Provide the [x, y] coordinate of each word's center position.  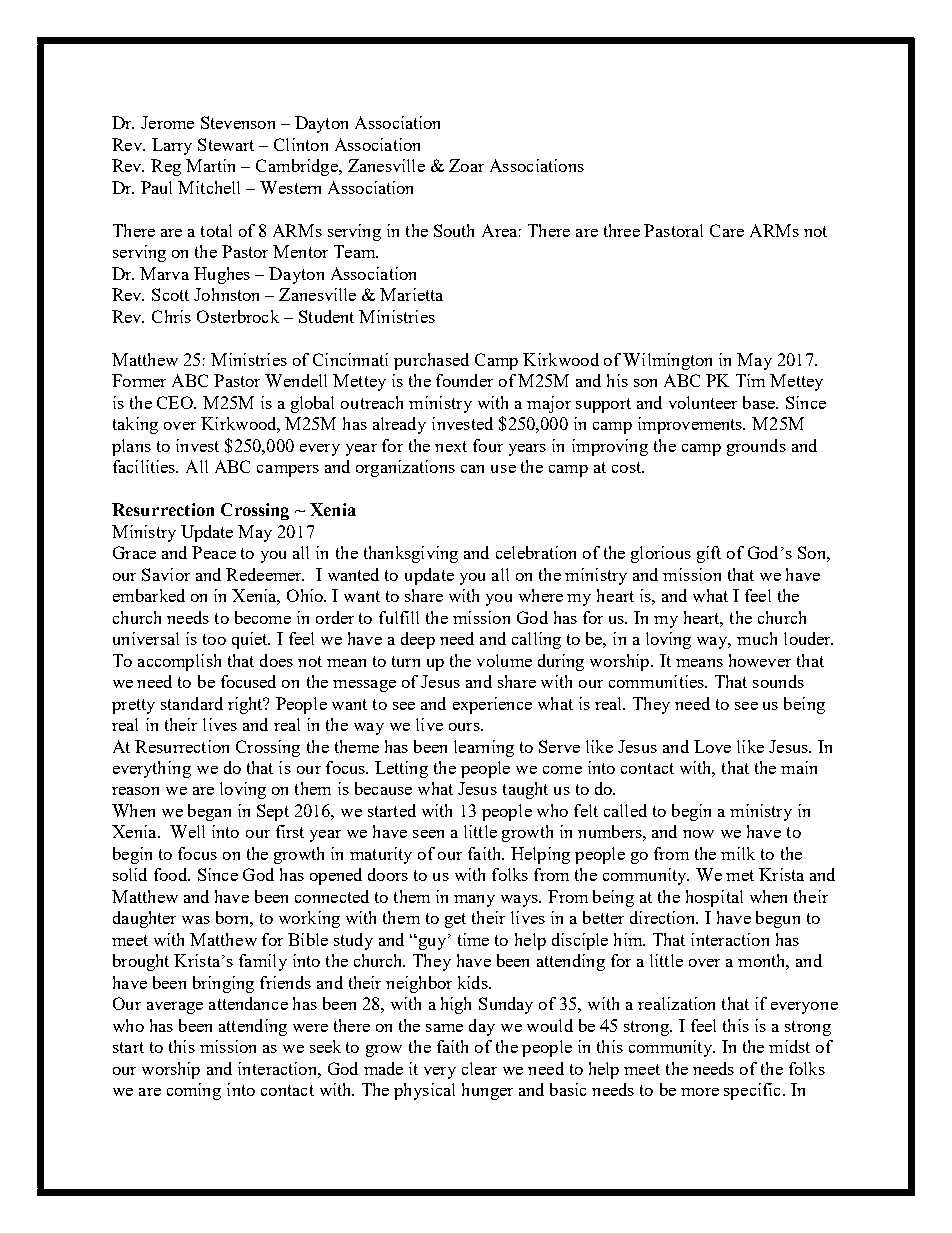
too [214, 639]
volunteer [703, 402]
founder [464, 380]
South [454, 230]
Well [187, 831]
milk [738, 853]
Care [727, 230]
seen [428, 834]
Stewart [226, 144]
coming [194, 1091]
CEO [176, 402]
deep [418, 640]
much [757, 638]
